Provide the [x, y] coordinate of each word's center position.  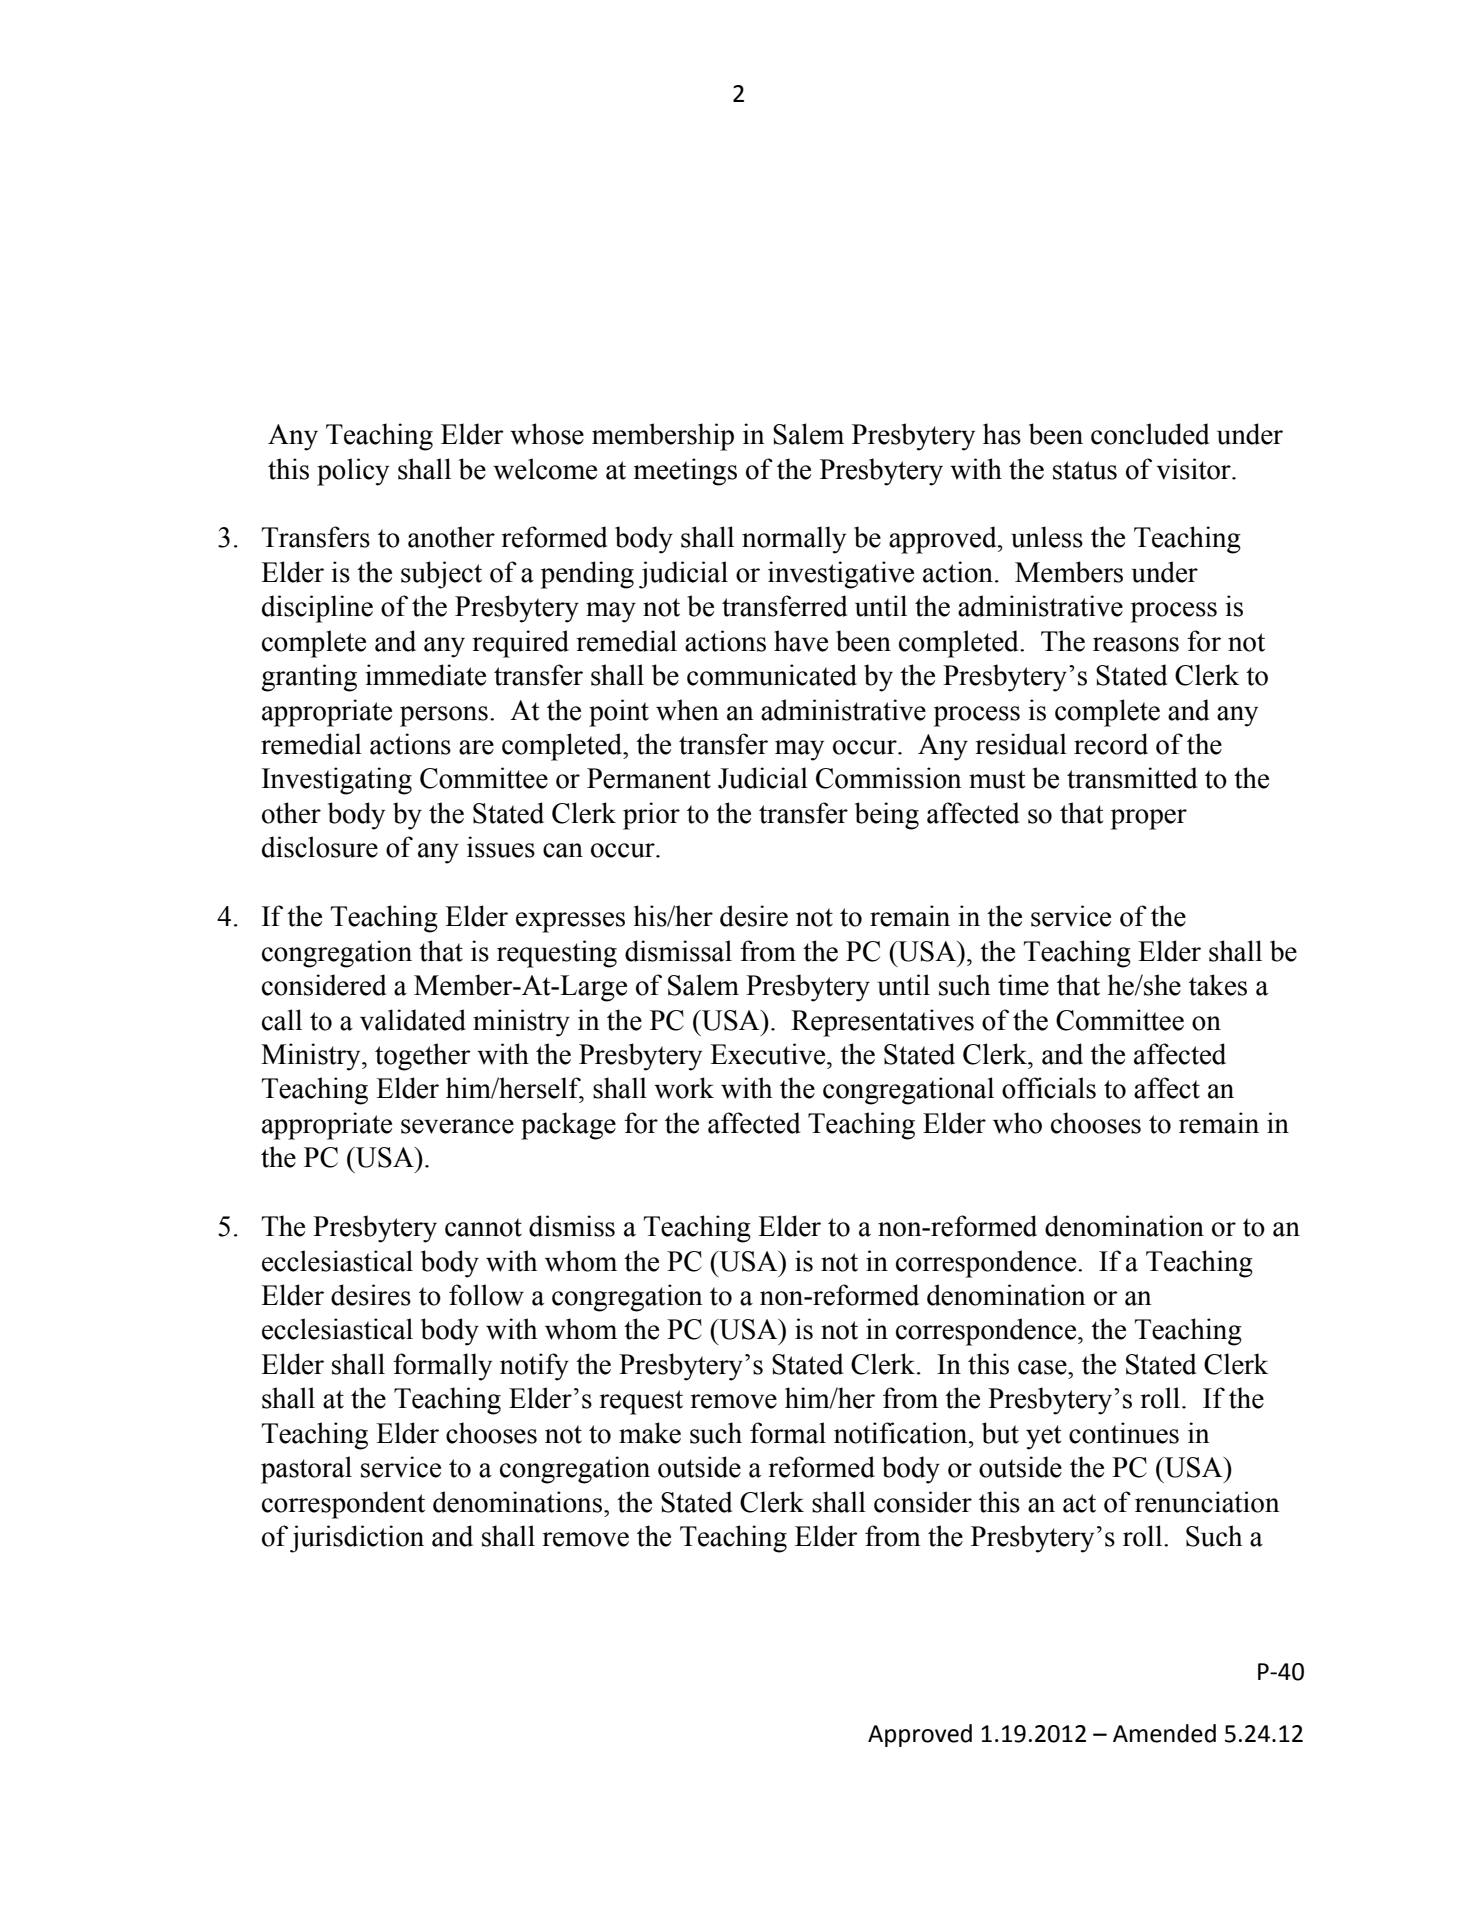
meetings [685, 472]
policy [353, 472]
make [650, 1433]
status [1085, 470]
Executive [769, 1054]
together [423, 1057]
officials [1049, 1088]
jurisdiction [357, 1539]
